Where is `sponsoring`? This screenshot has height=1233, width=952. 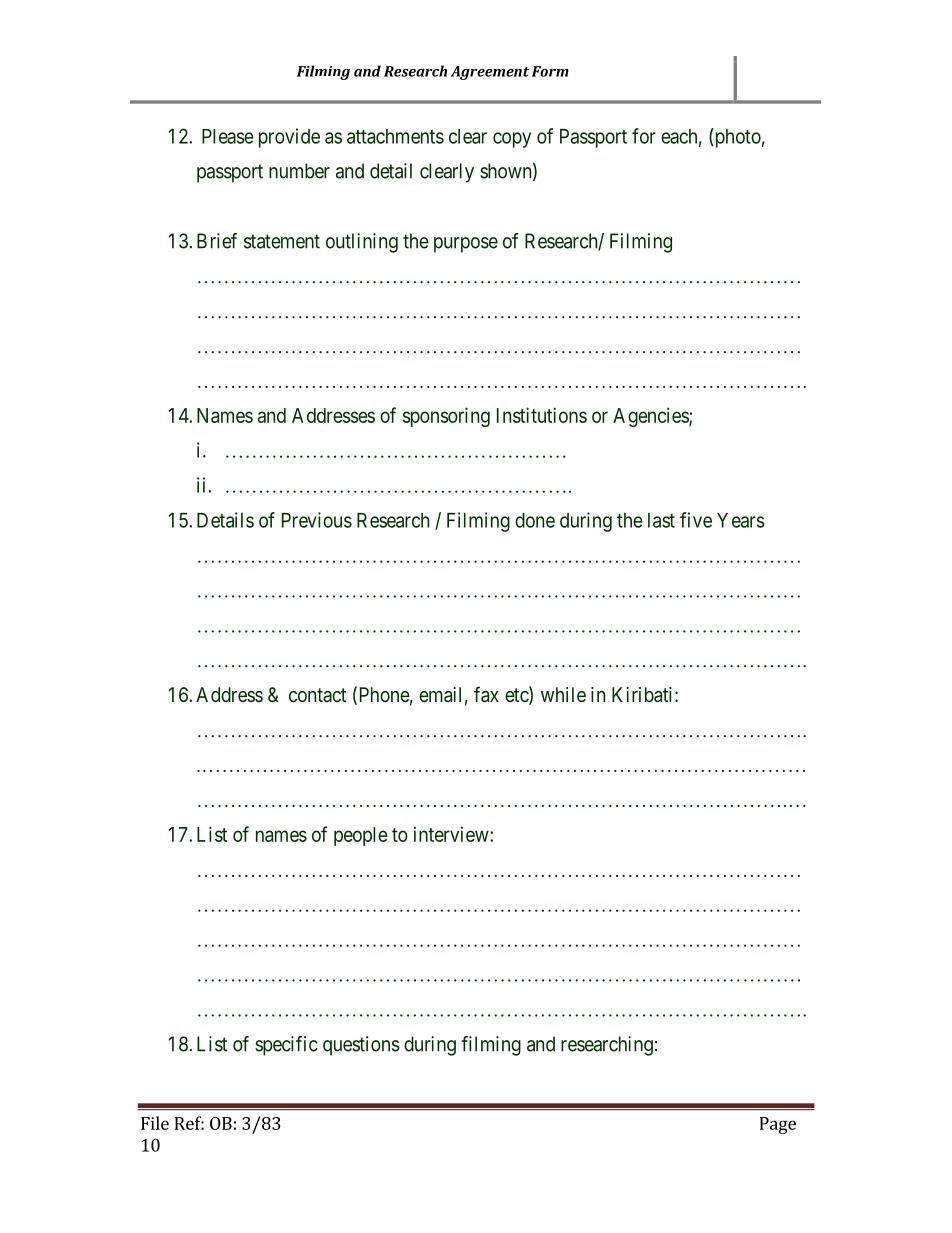 sponsoring is located at coordinates (446, 417).
